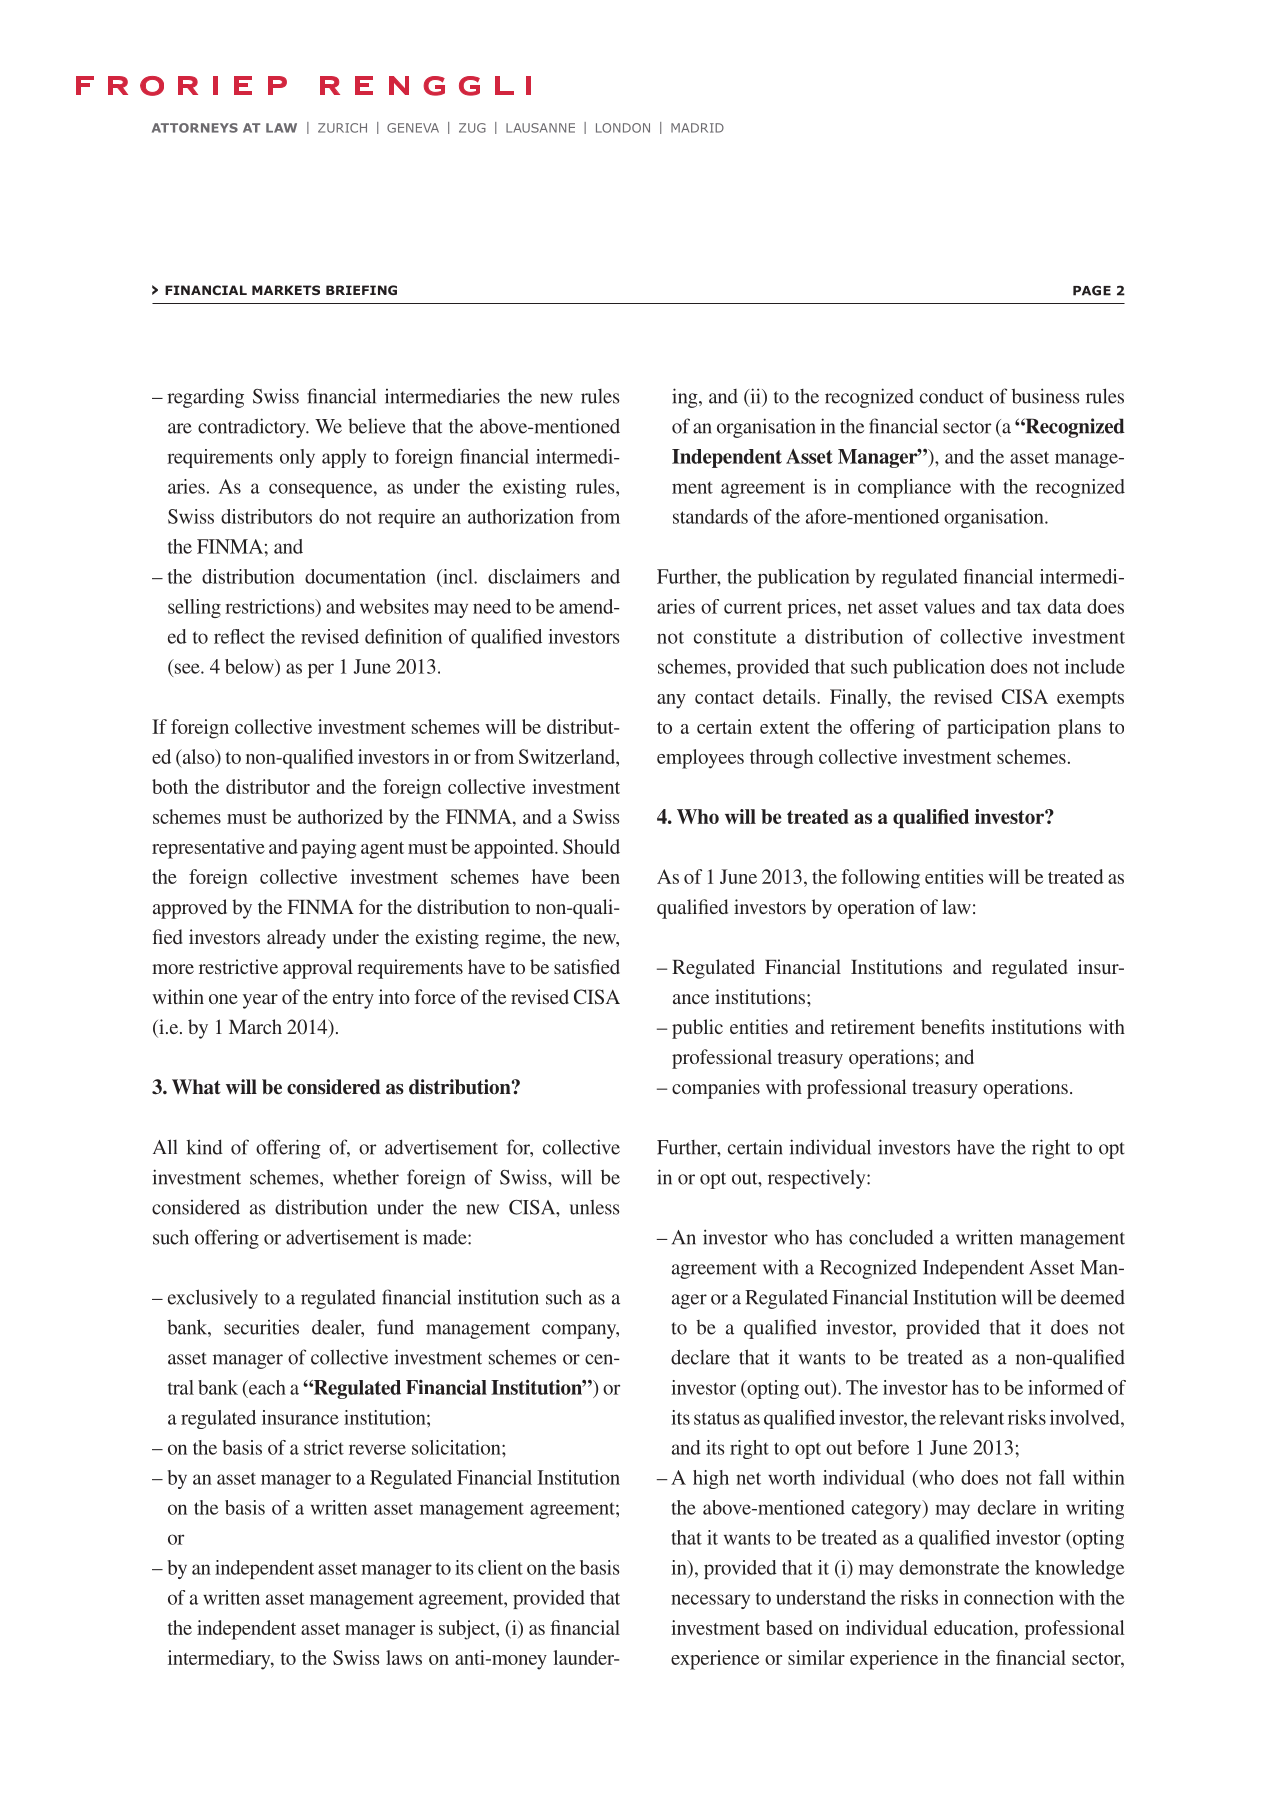  What do you see at coordinates (1009, 1597) in the screenshot?
I see `connection` at bounding box center [1009, 1597].
